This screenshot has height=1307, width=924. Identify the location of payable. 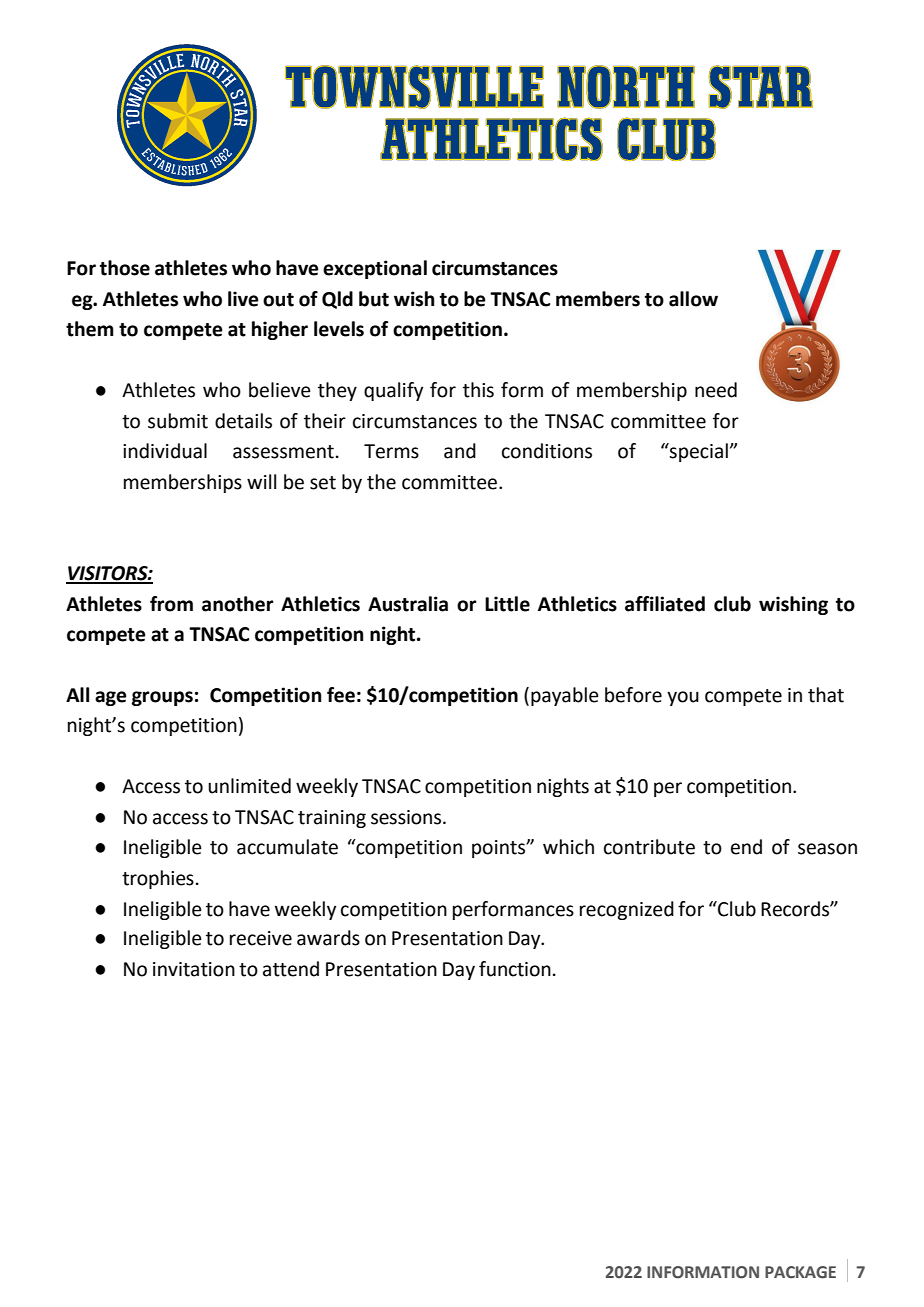
(565, 696).
